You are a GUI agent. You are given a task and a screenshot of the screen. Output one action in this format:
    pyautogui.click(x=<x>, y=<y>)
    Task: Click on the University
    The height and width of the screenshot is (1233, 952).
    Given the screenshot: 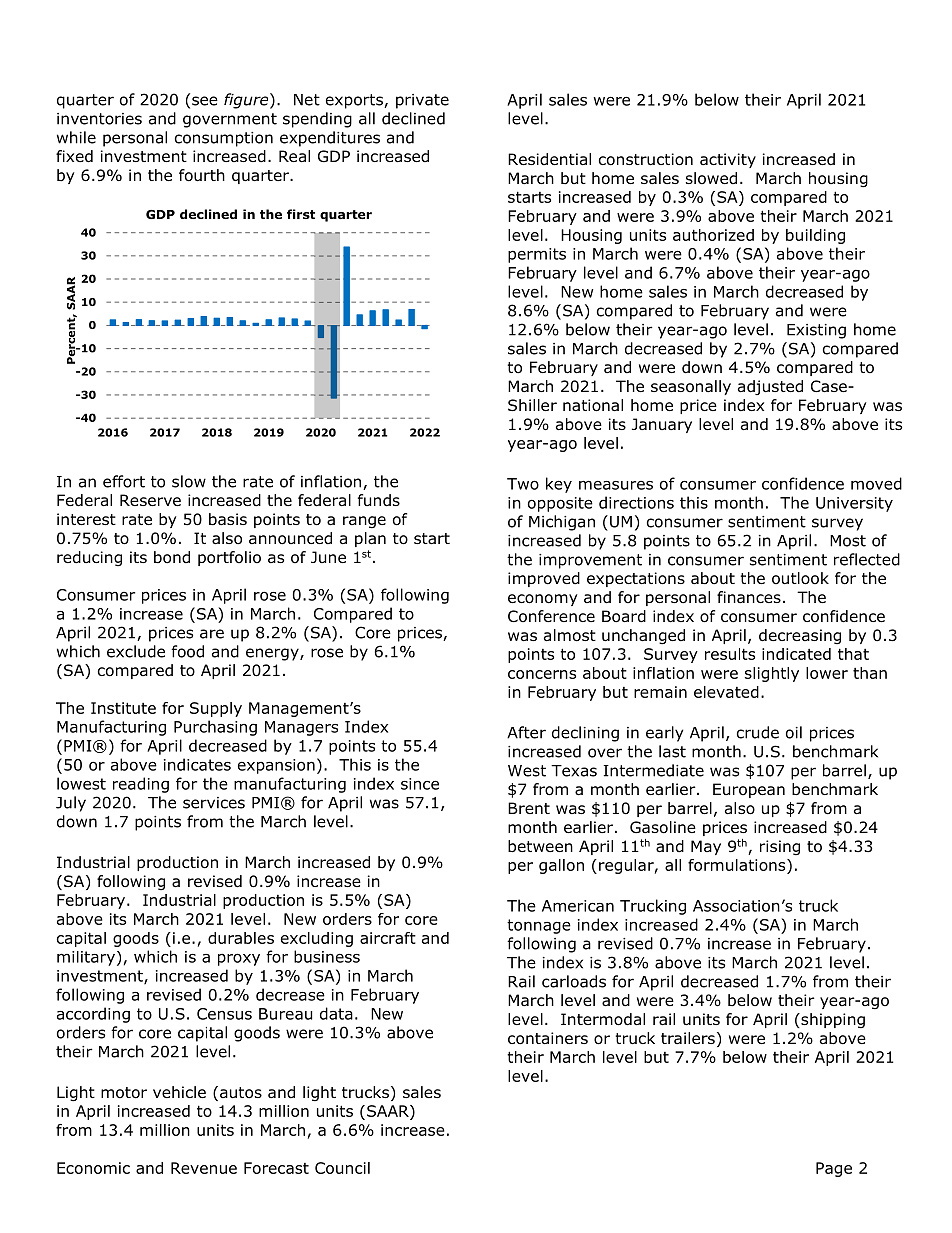 What is the action you would take?
    pyautogui.click(x=854, y=504)
